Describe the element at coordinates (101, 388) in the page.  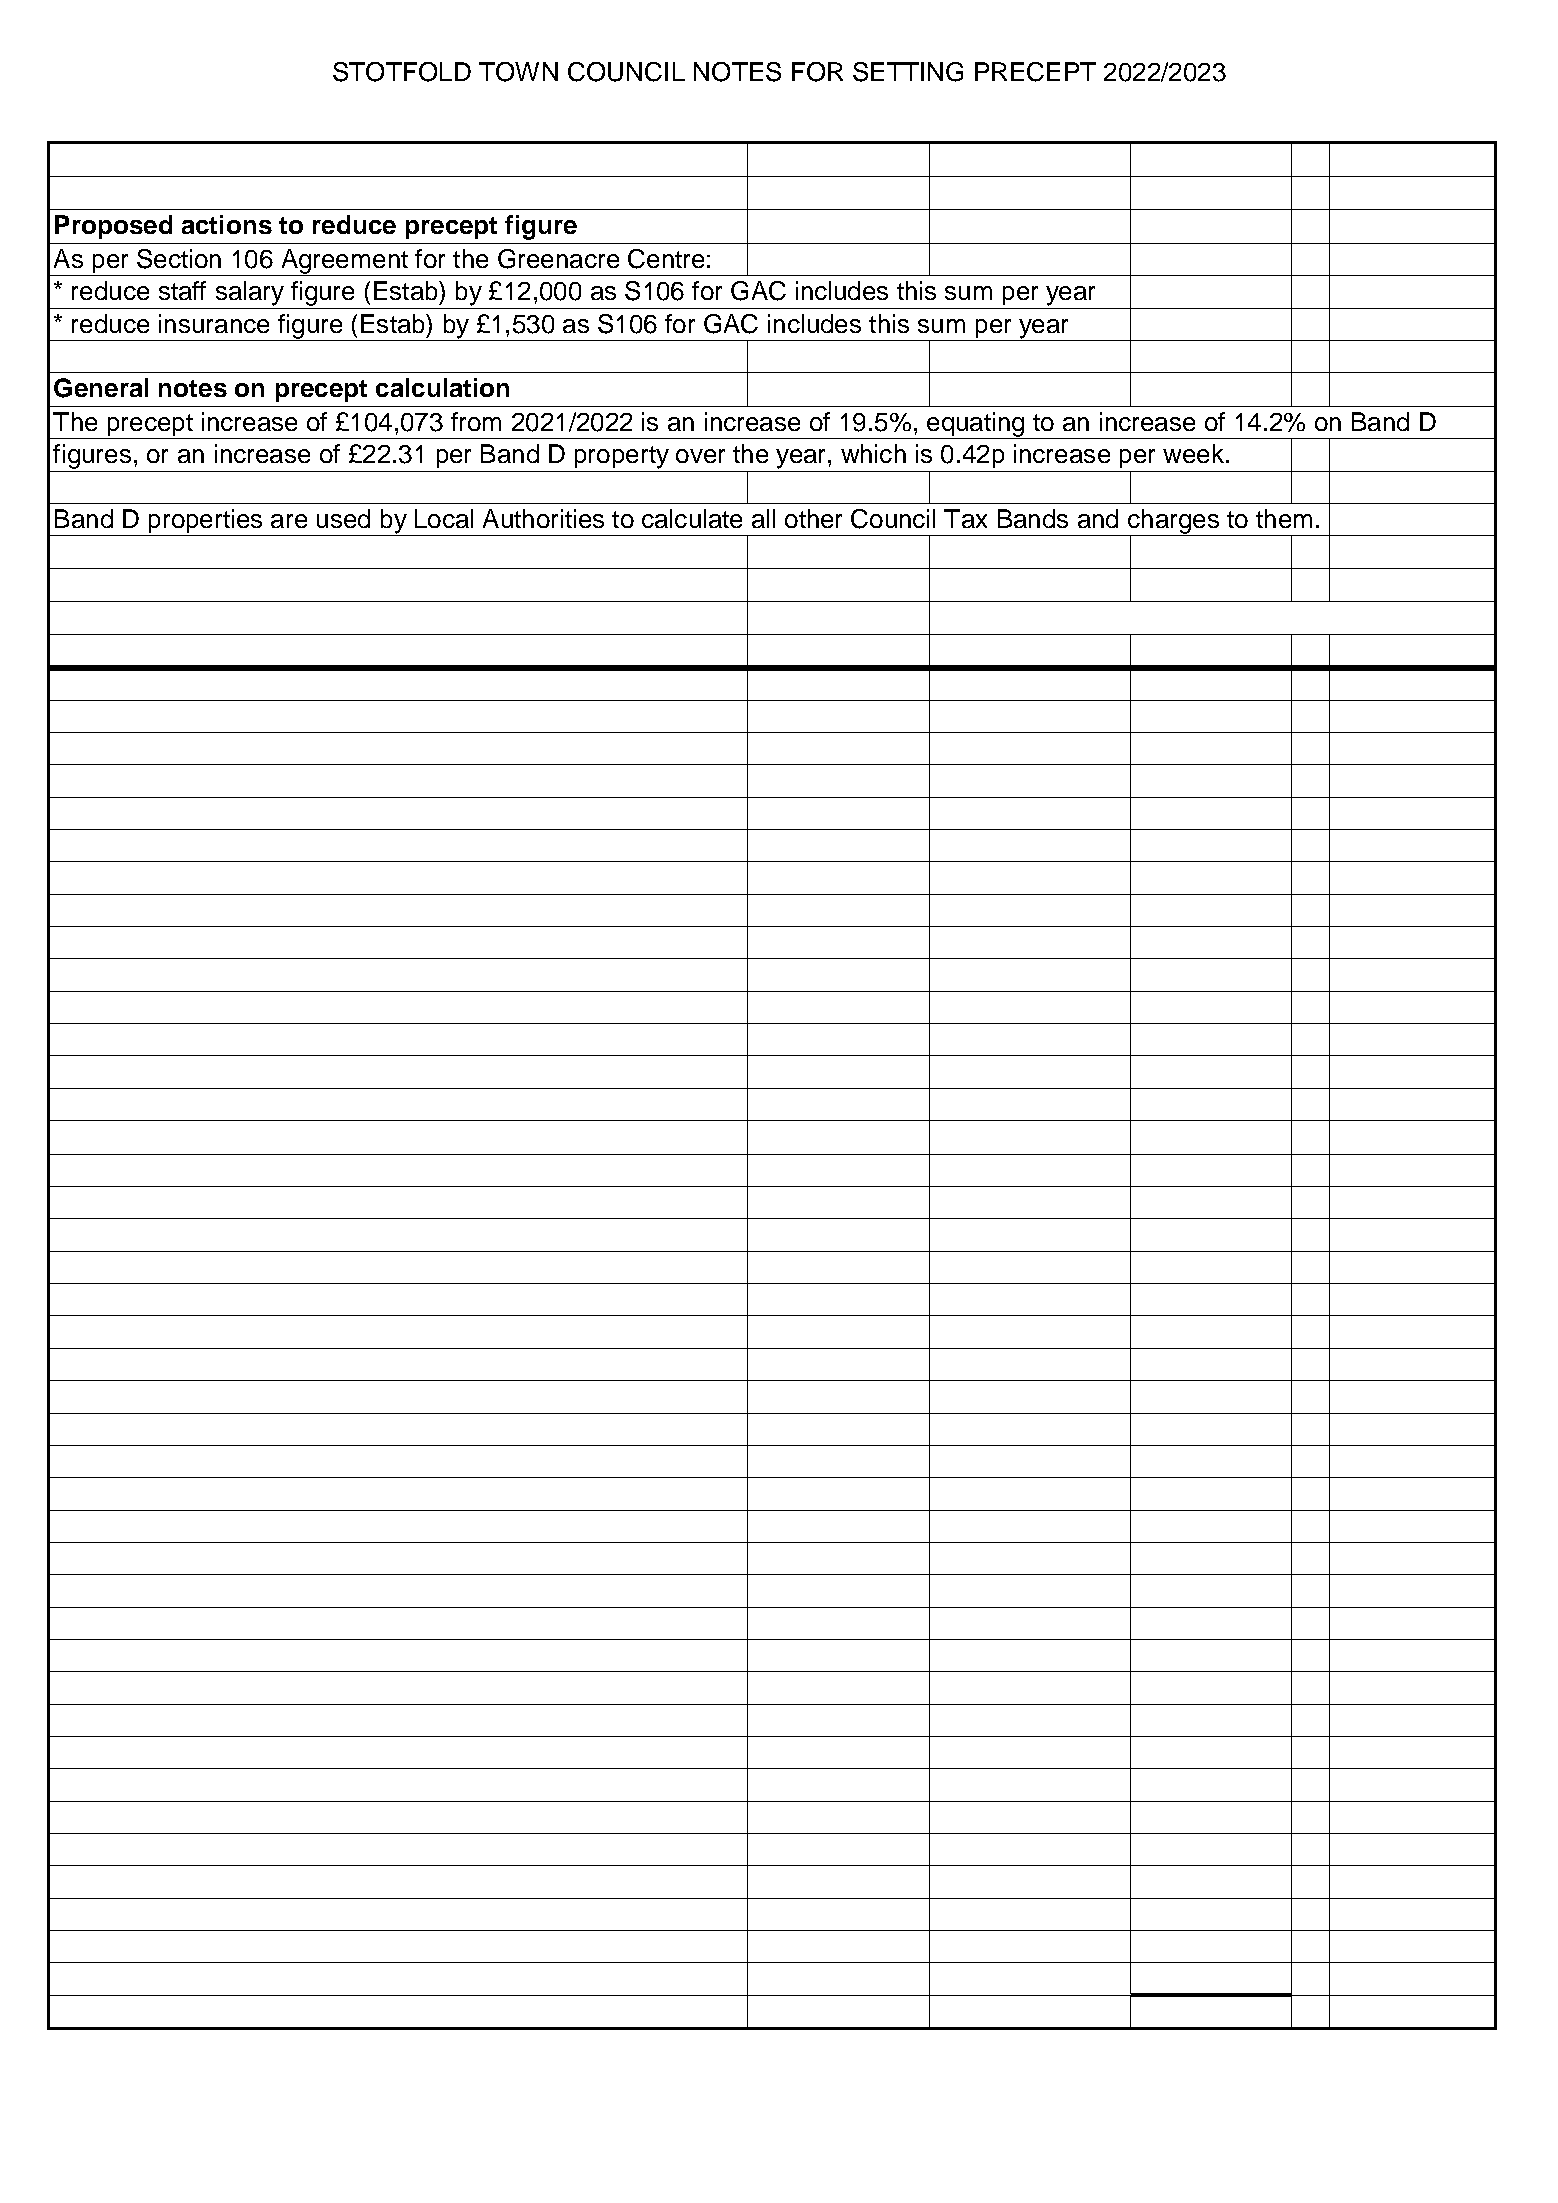
I see `General` at that location.
